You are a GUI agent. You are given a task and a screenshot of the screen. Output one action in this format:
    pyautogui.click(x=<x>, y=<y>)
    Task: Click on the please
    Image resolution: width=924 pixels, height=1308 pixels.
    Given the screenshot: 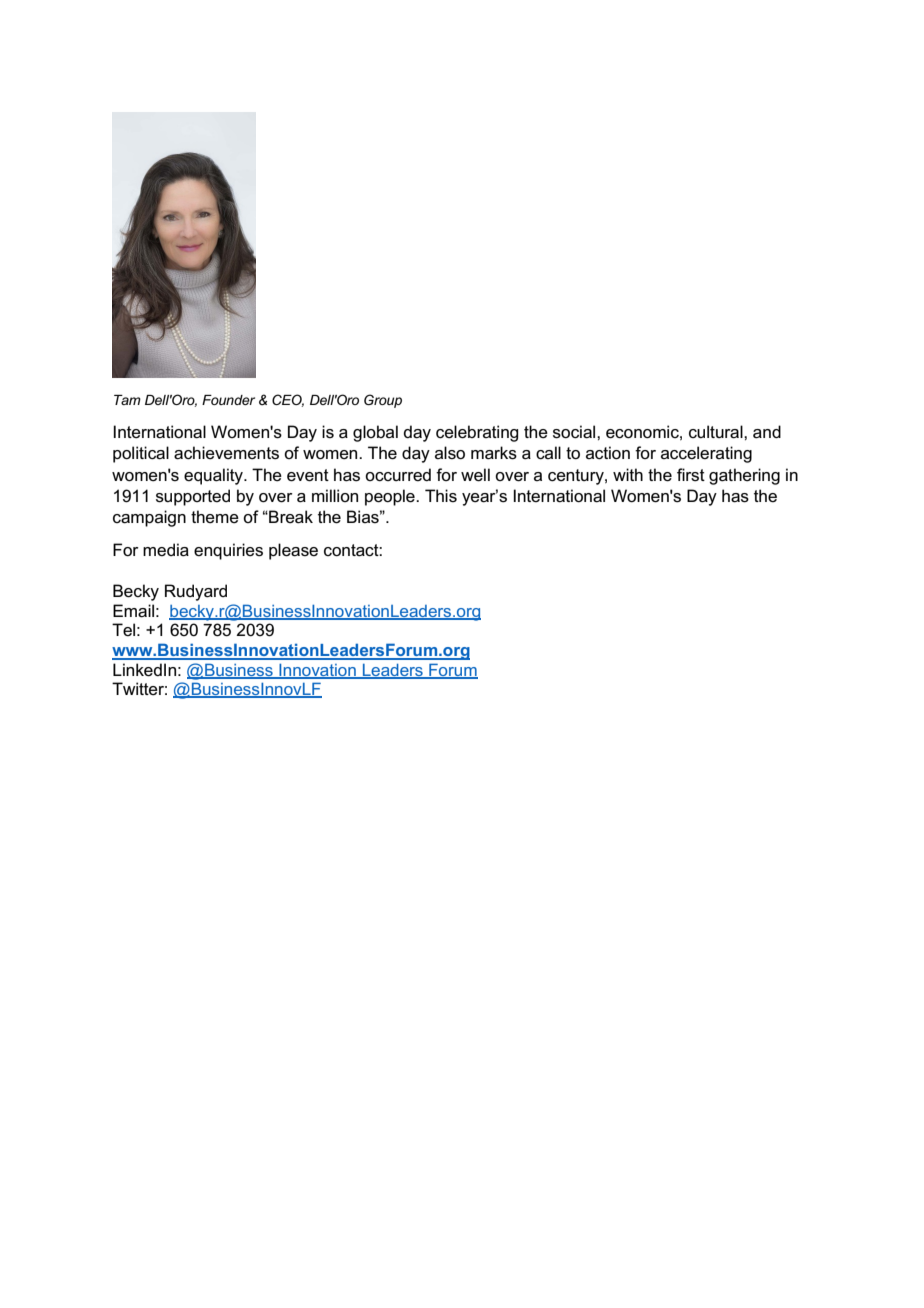 What is the action you would take?
    pyautogui.click(x=293, y=551)
